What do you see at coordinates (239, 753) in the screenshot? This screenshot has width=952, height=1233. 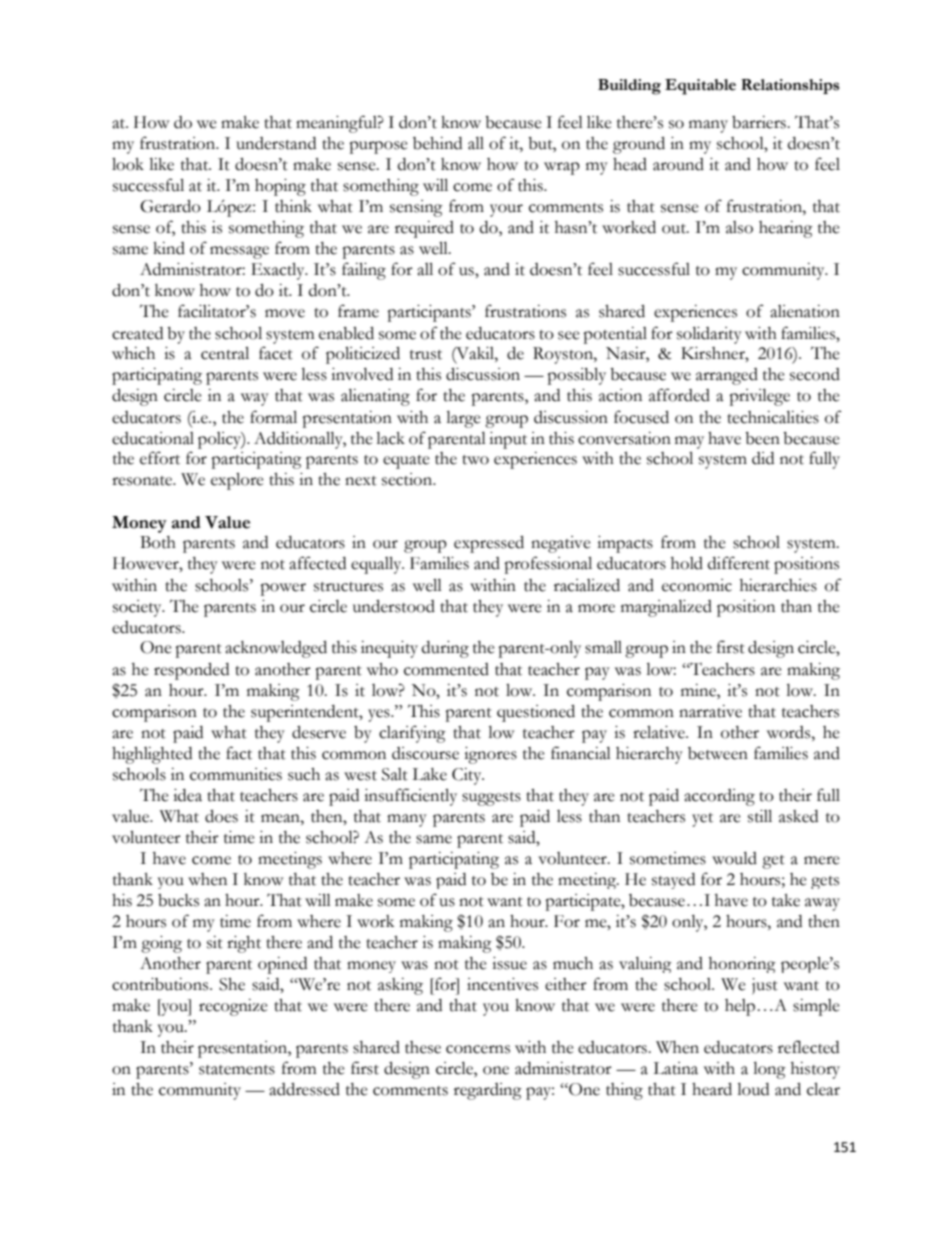 I see `fact` at bounding box center [239, 753].
